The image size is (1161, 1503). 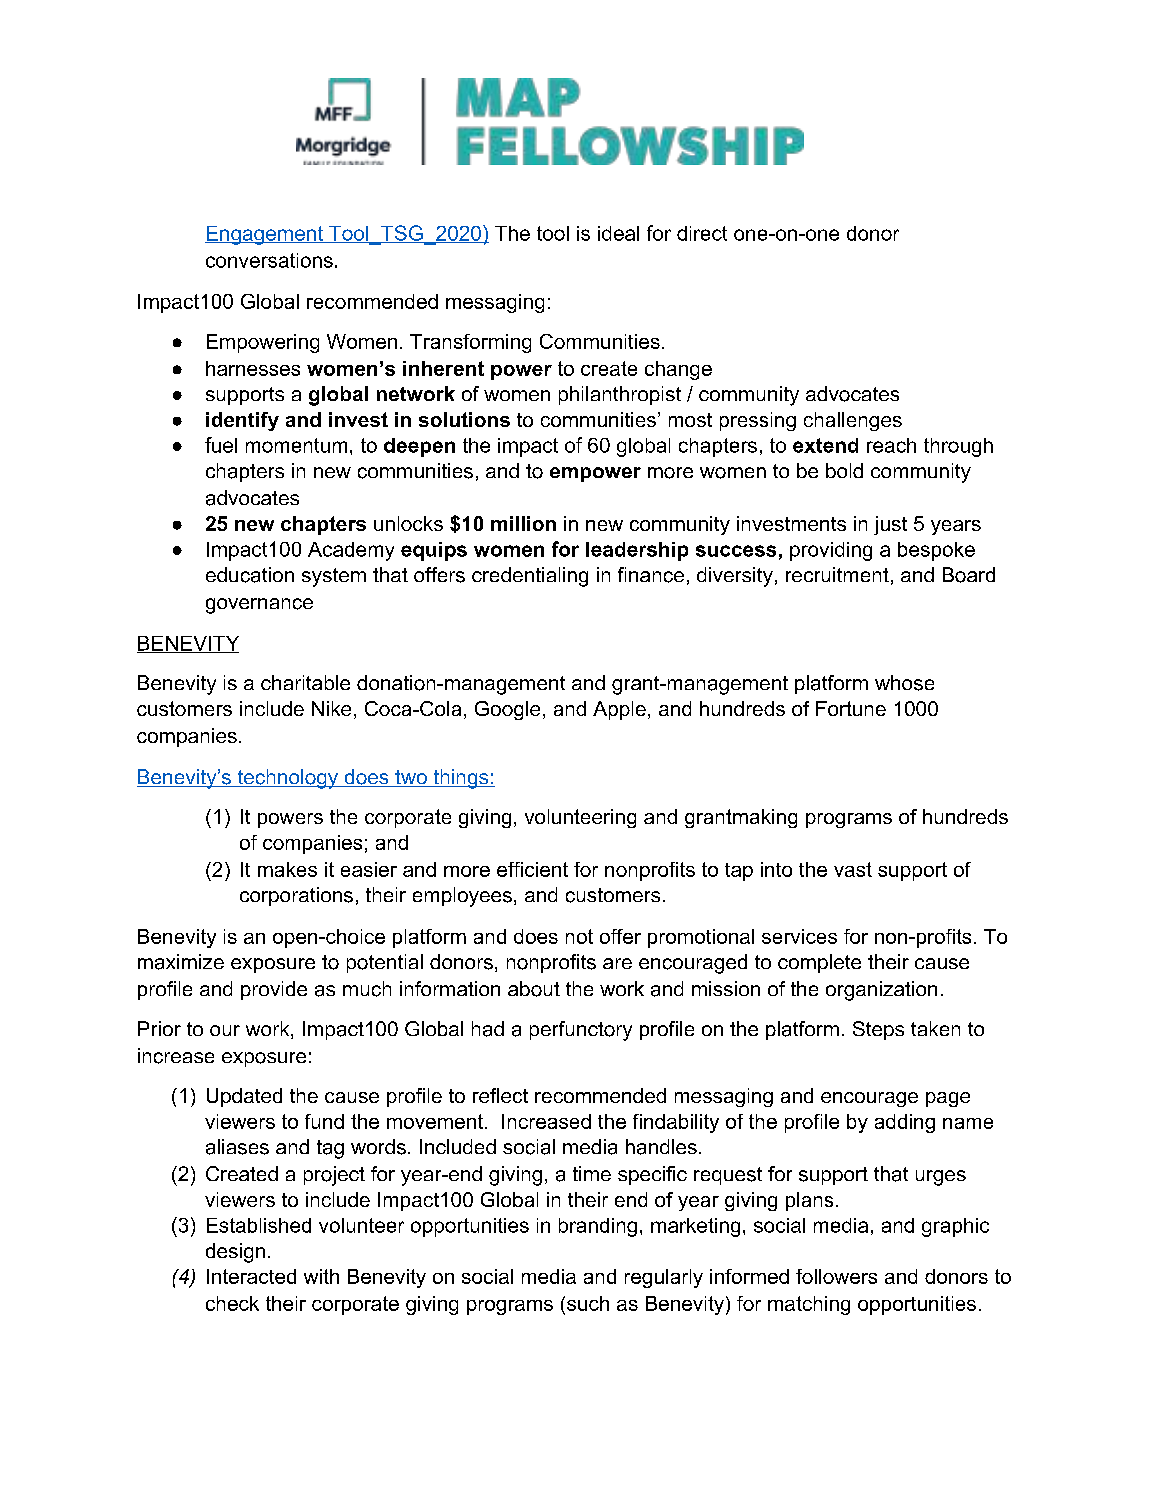 I want to click on Fortune, so click(x=851, y=708).
